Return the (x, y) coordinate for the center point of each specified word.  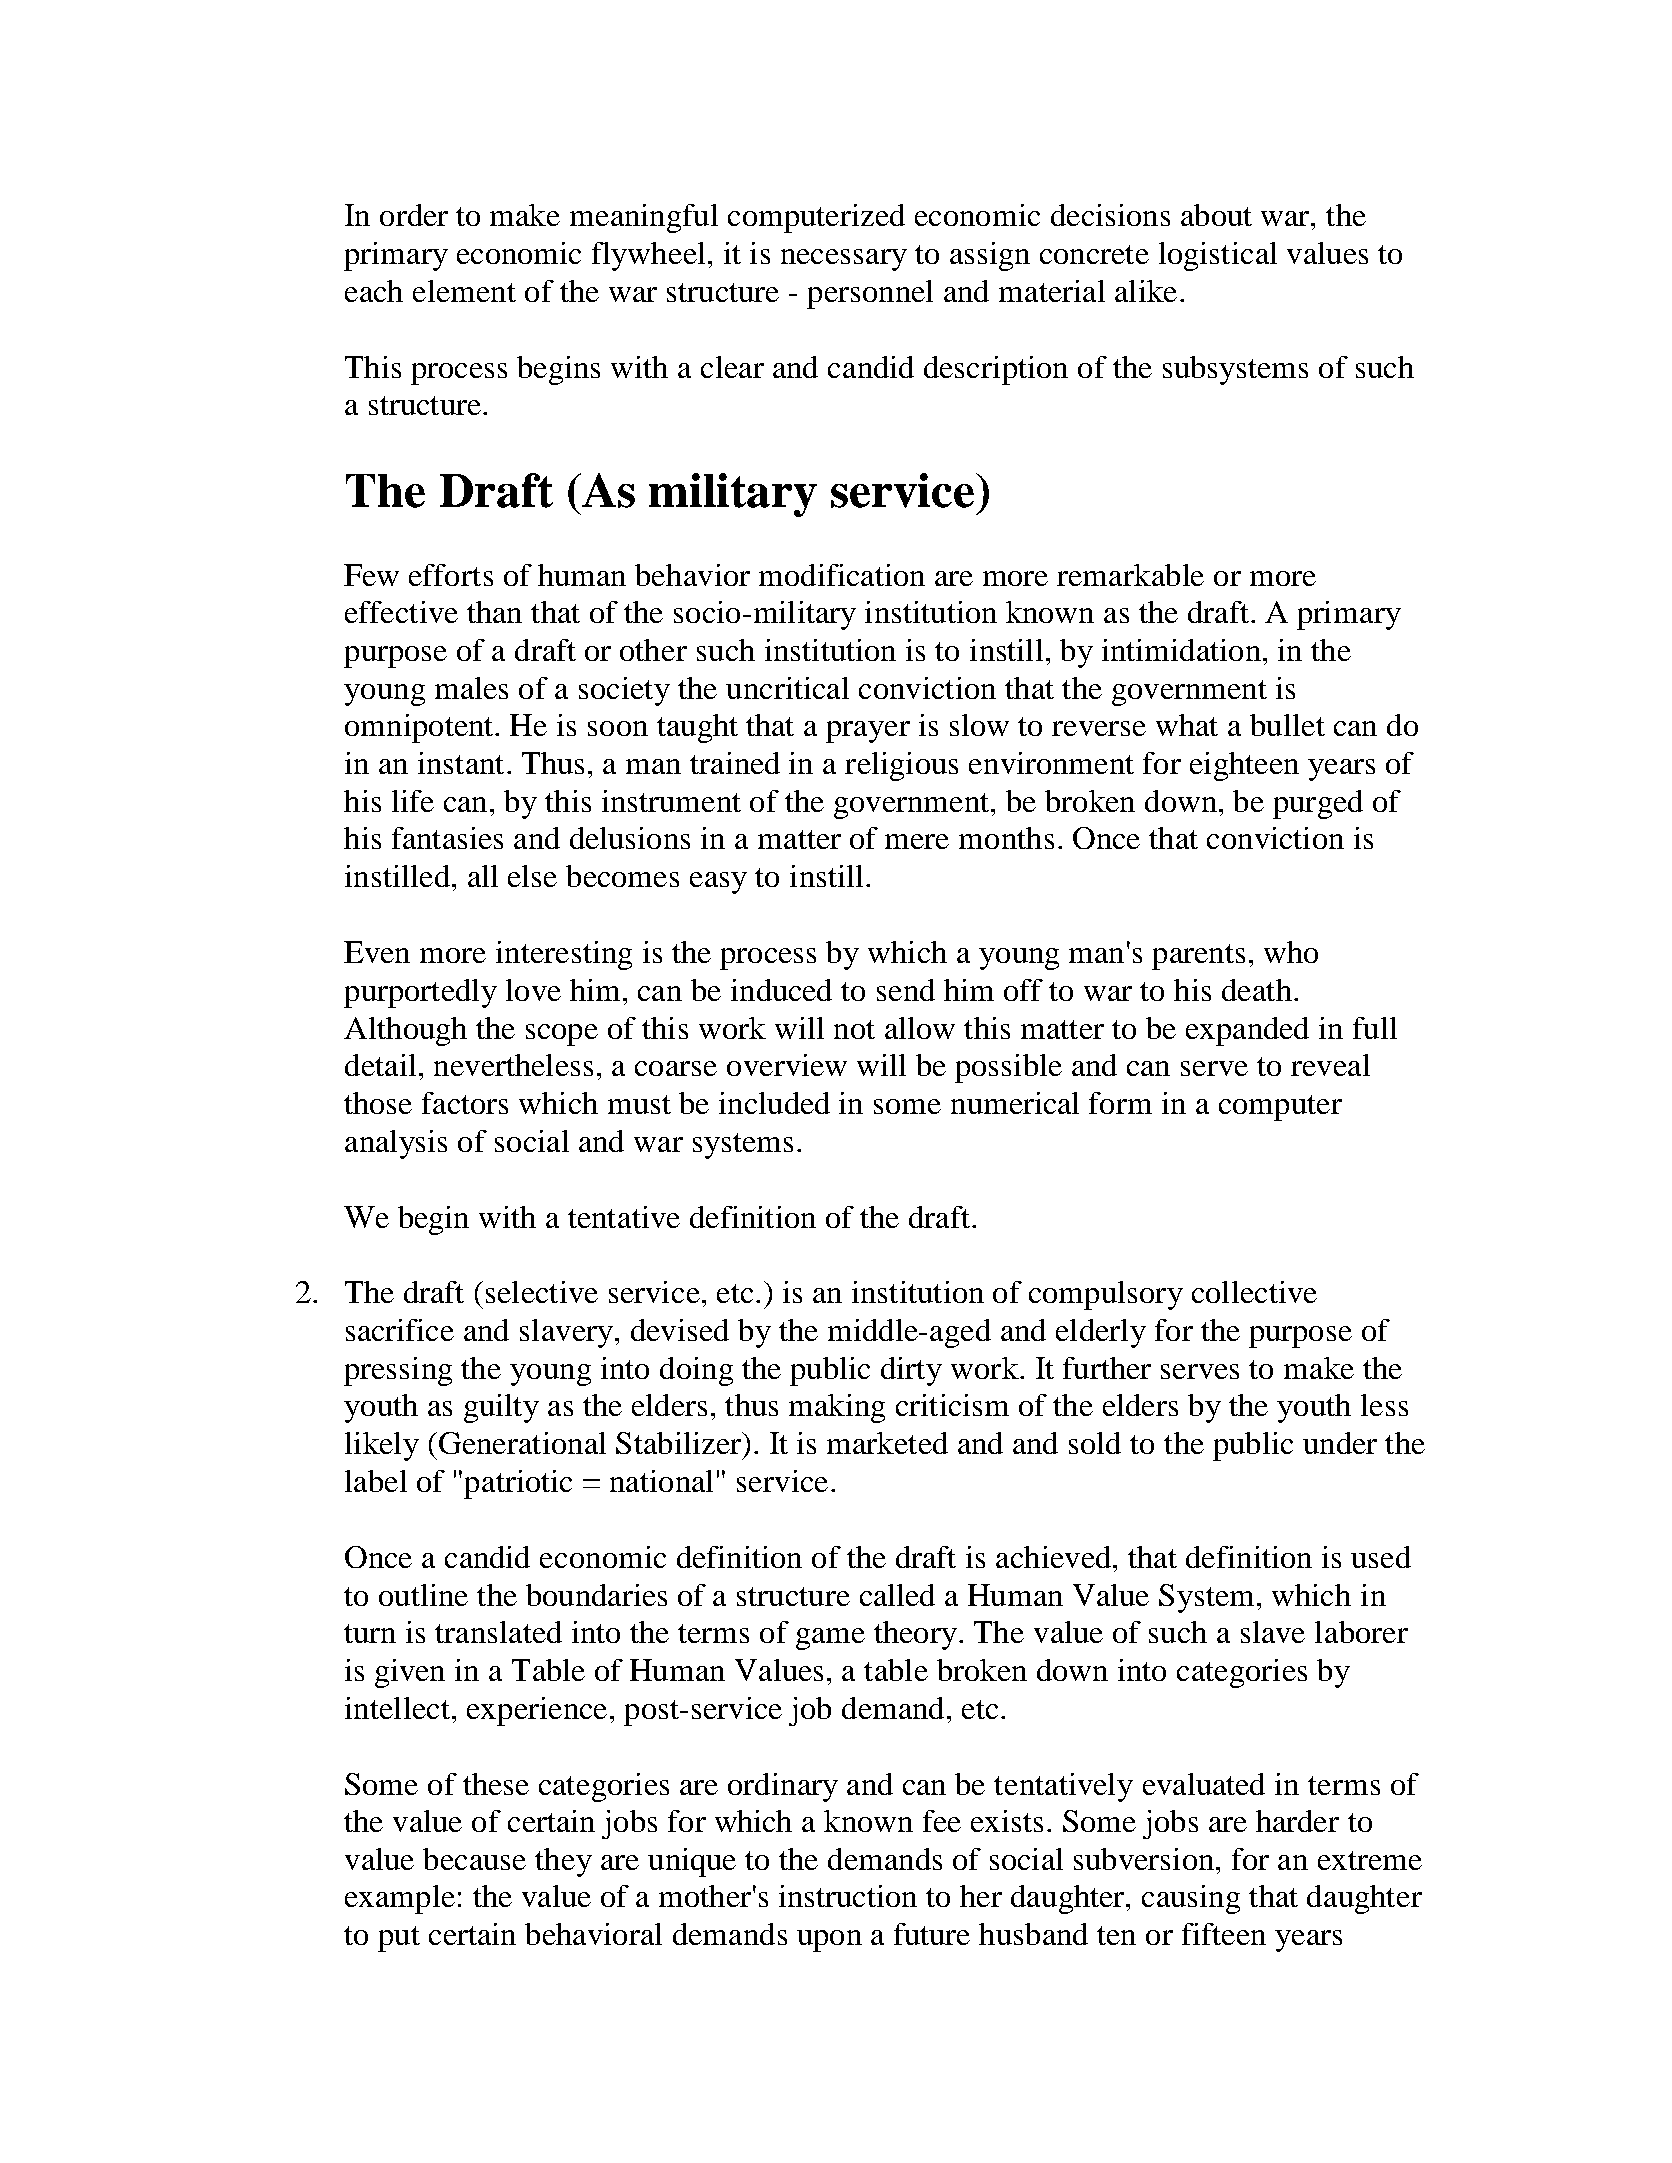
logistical (1218, 256)
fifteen (1224, 1934)
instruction (848, 1896)
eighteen (1244, 766)
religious (901, 766)
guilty (501, 1408)
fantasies (447, 838)
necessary (844, 260)
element (464, 291)
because (474, 1859)
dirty (911, 1371)
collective (1254, 1292)
